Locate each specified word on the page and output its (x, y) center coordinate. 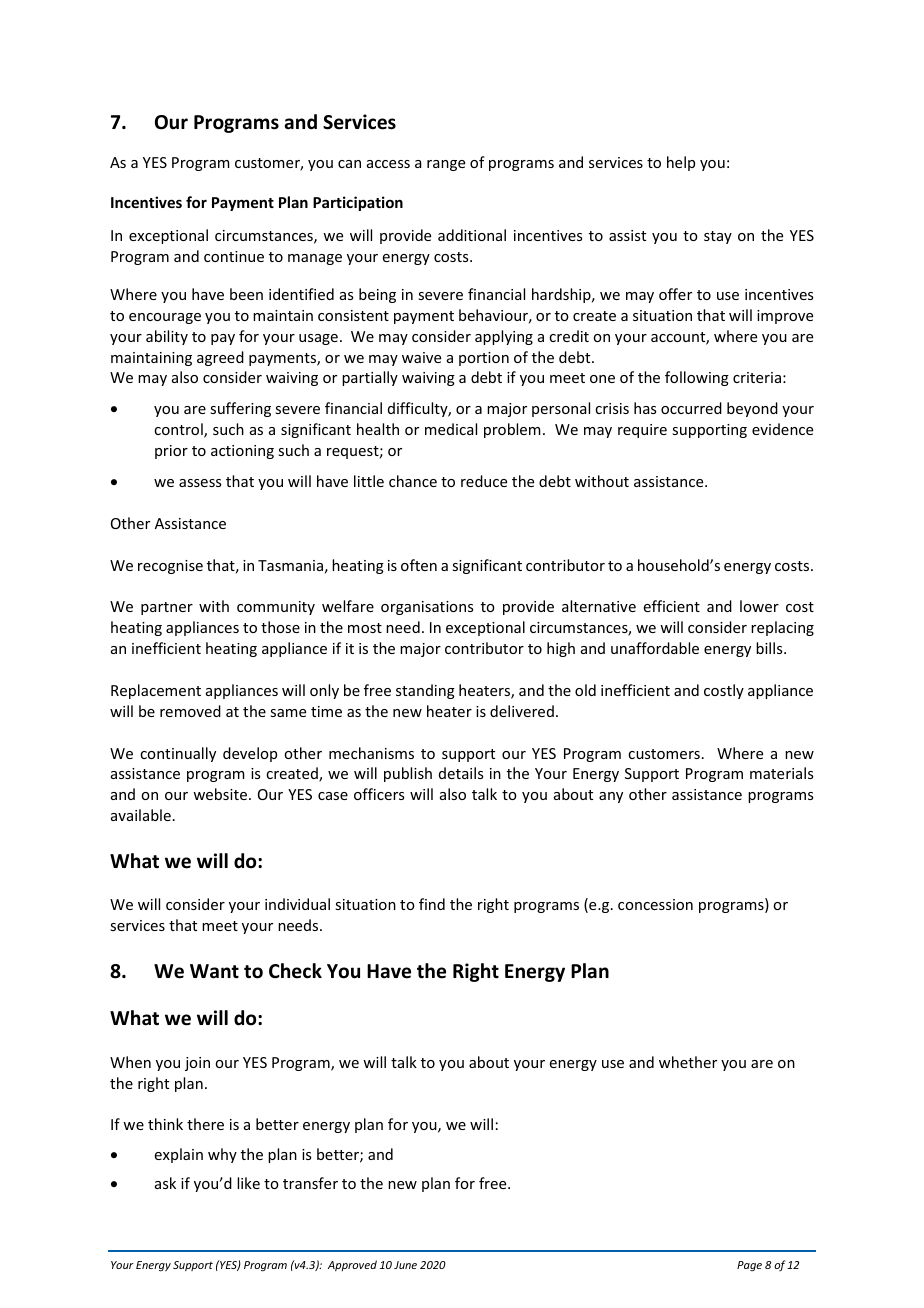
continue (234, 256)
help (681, 163)
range (446, 165)
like (248, 1183)
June (405, 1265)
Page (749, 1266)
